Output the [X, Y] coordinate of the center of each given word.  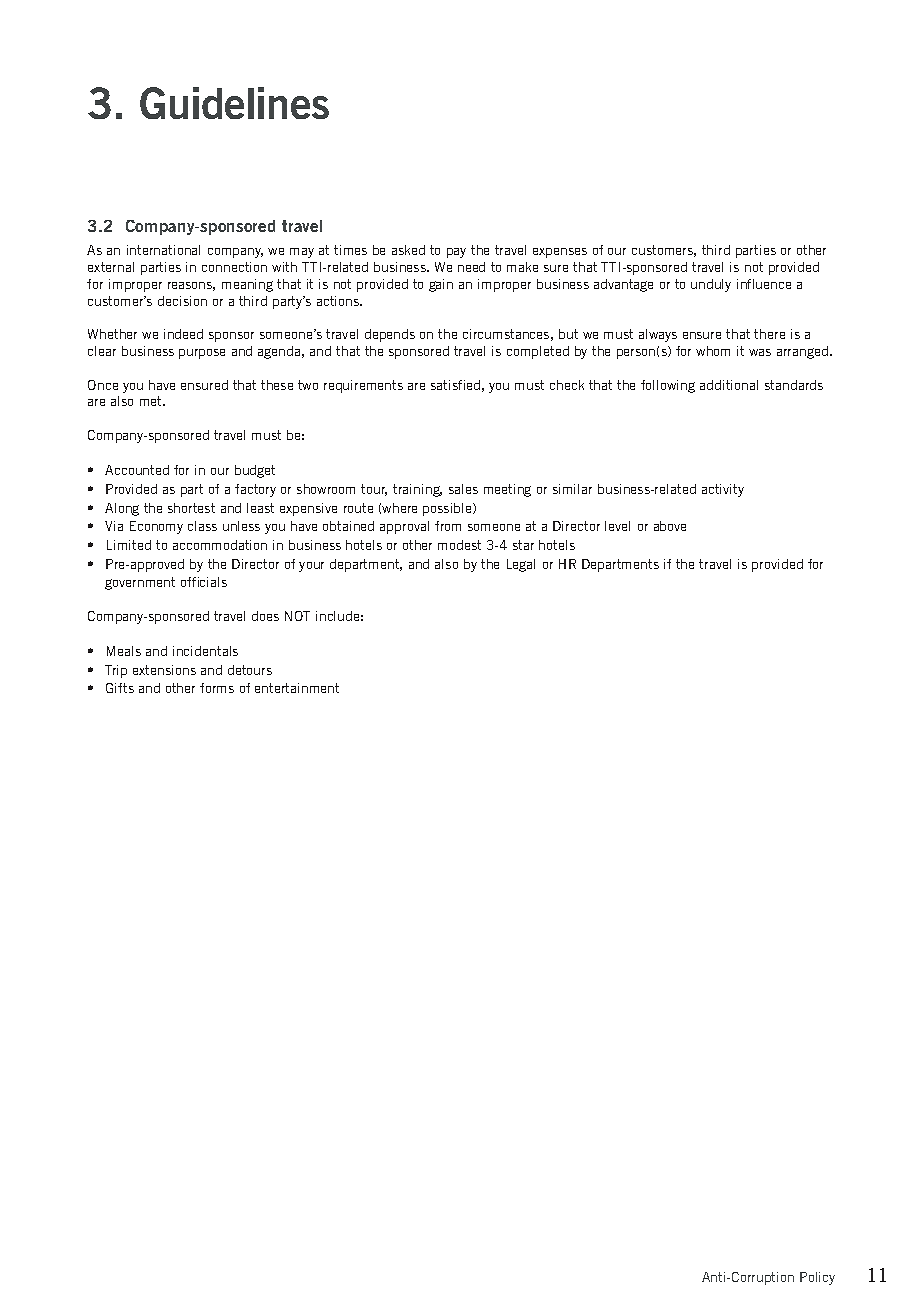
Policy [817, 1278]
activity [723, 490]
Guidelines [234, 103]
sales [463, 489]
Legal [521, 565]
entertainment [297, 688]
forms [217, 688]
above [670, 526]
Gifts [120, 688]
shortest [191, 508]
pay [456, 253]
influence [764, 284]
